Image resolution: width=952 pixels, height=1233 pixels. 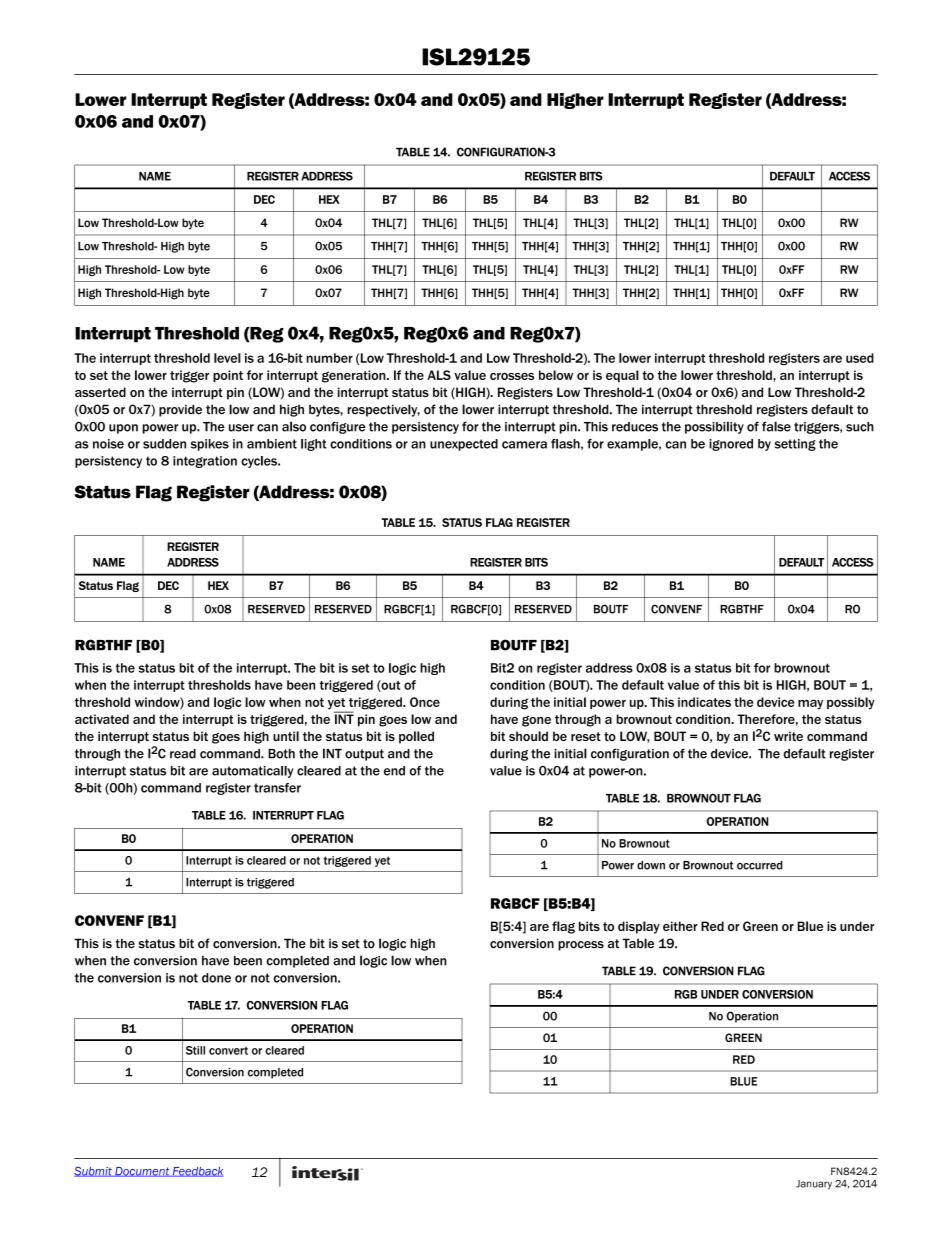 I want to click on end, so click(x=394, y=771).
